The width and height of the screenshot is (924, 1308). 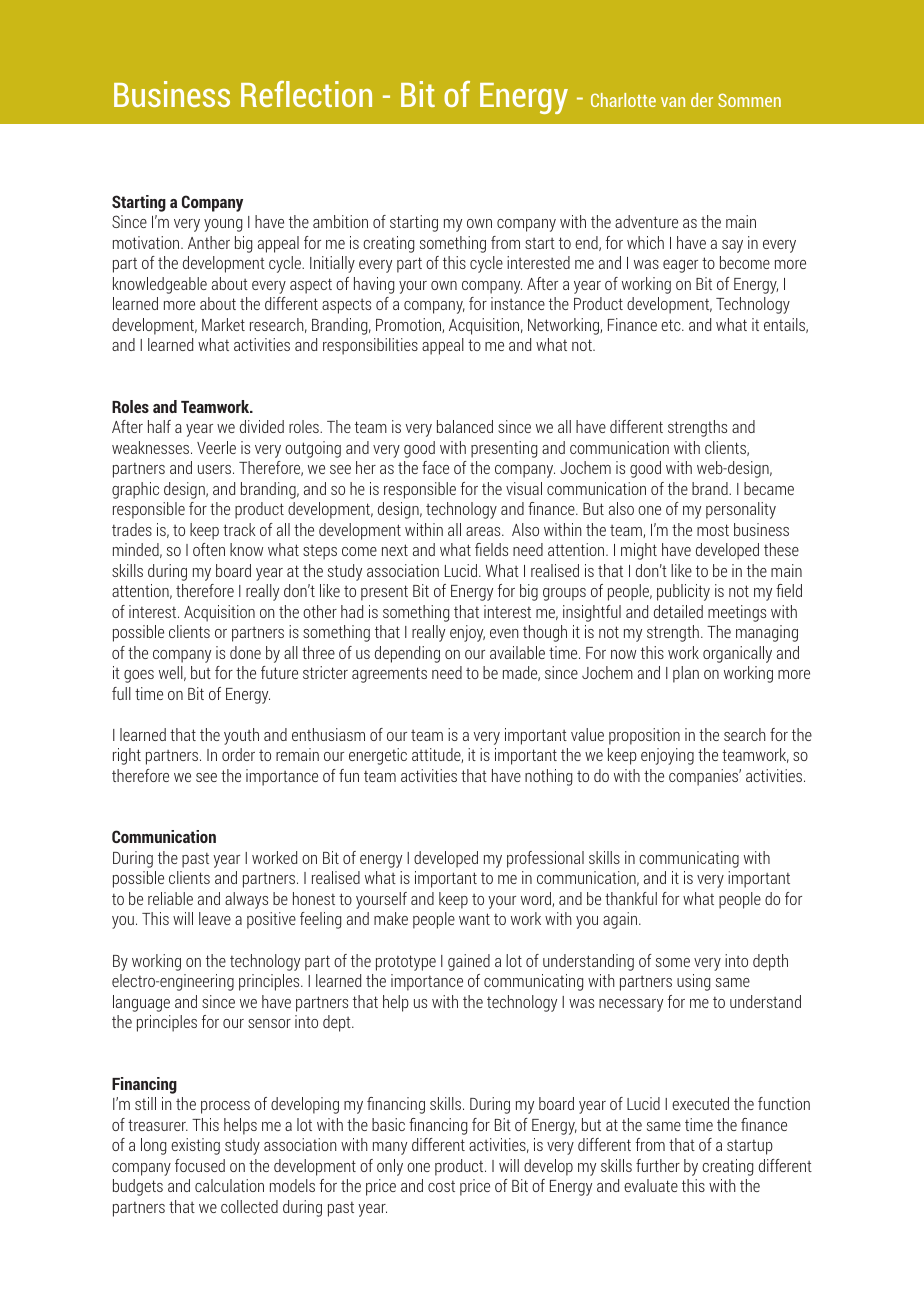 I want to click on van, so click(x=673, y=102).
